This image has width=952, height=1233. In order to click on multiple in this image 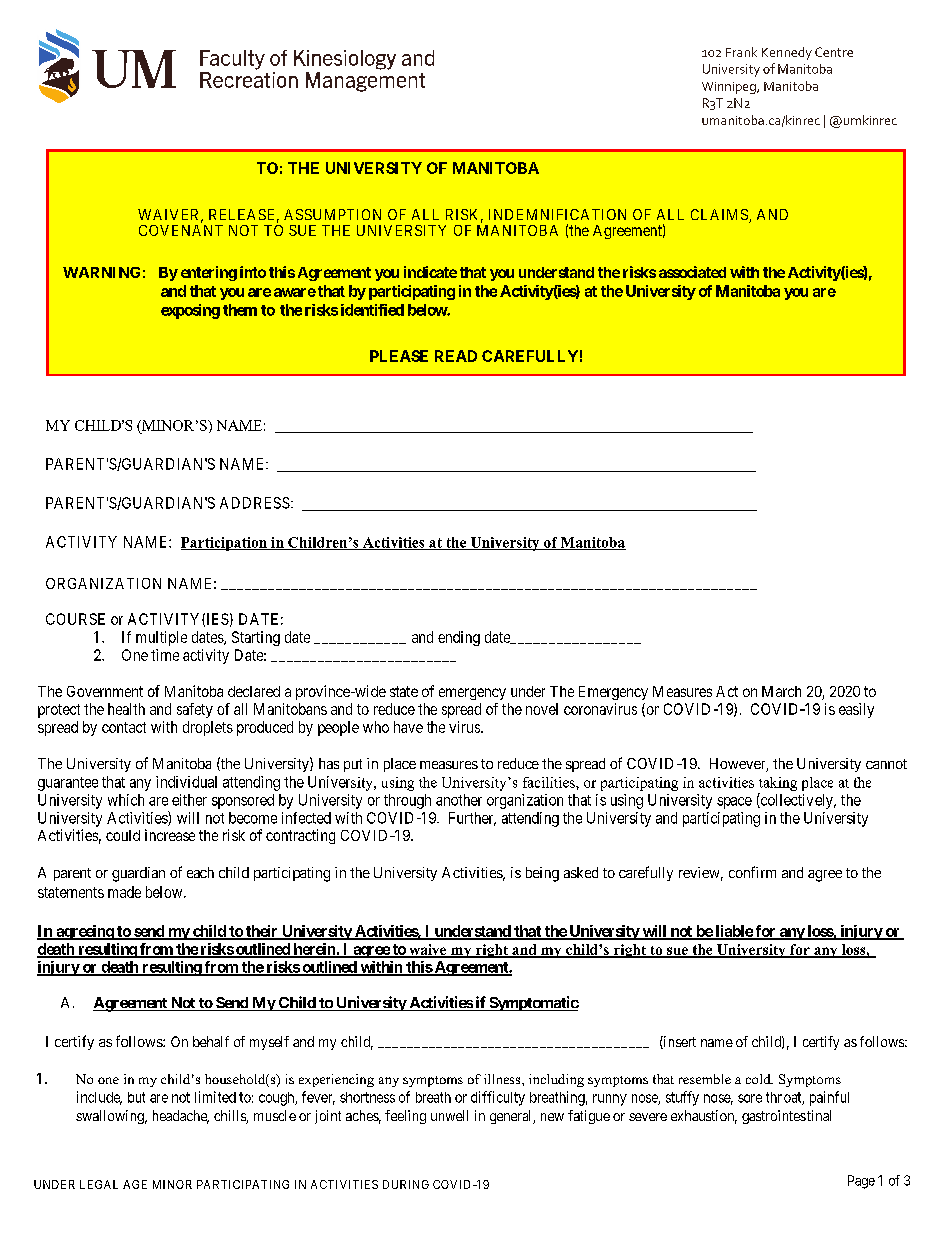, I will do `click(161, 638)`.
